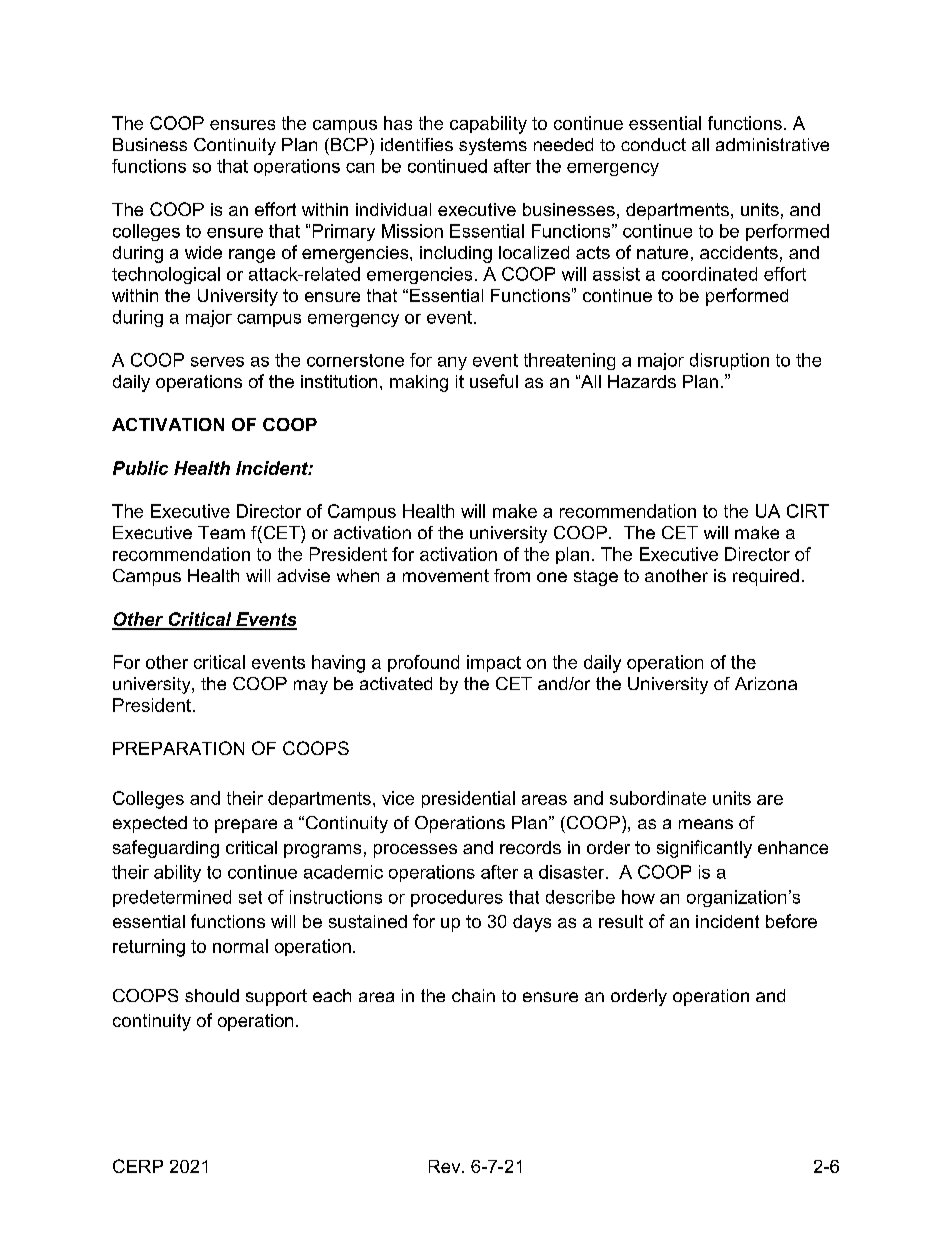  I want to click on impact, so click(494, 663).
